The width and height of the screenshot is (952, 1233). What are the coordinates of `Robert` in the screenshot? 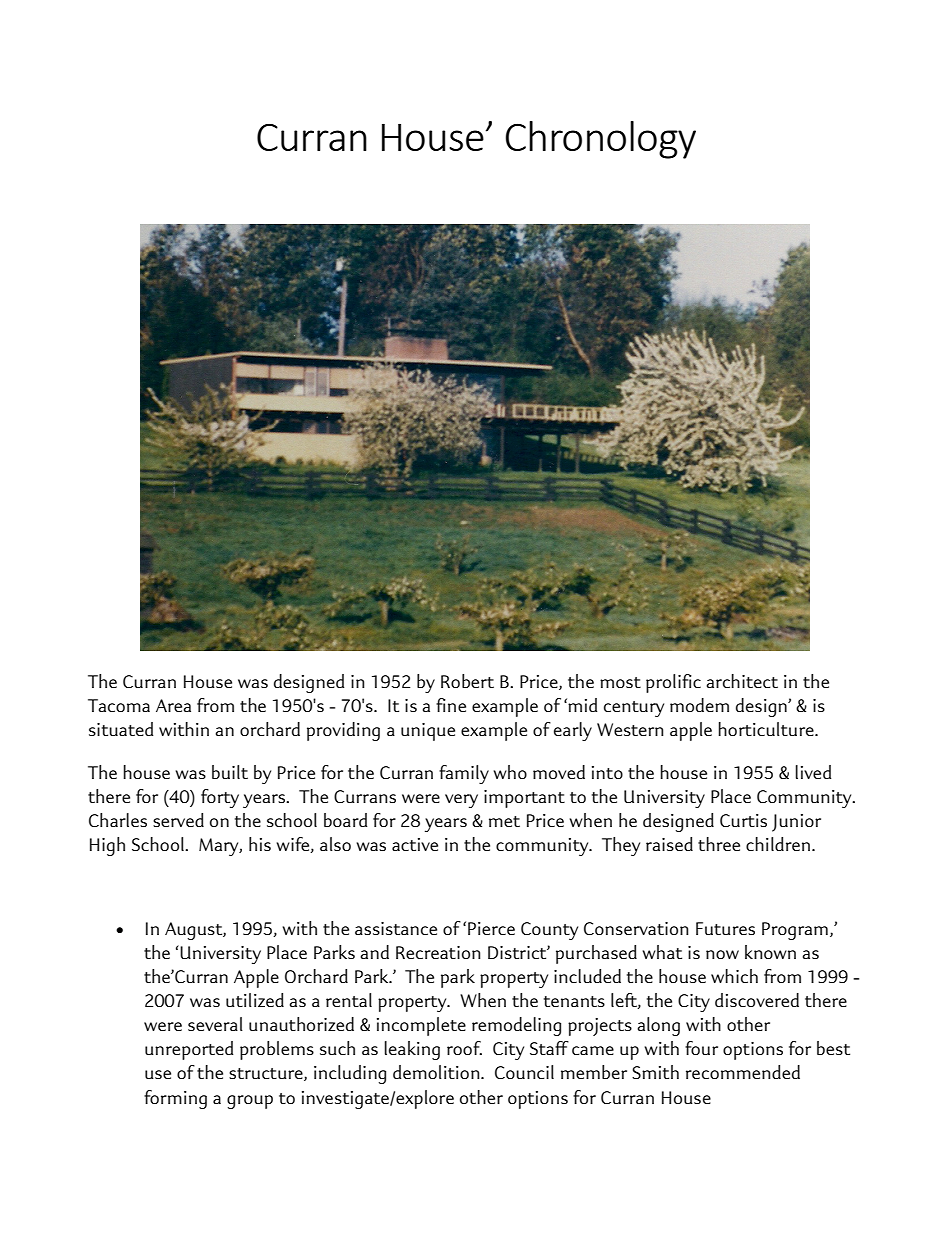 It's located at (467, 681).
